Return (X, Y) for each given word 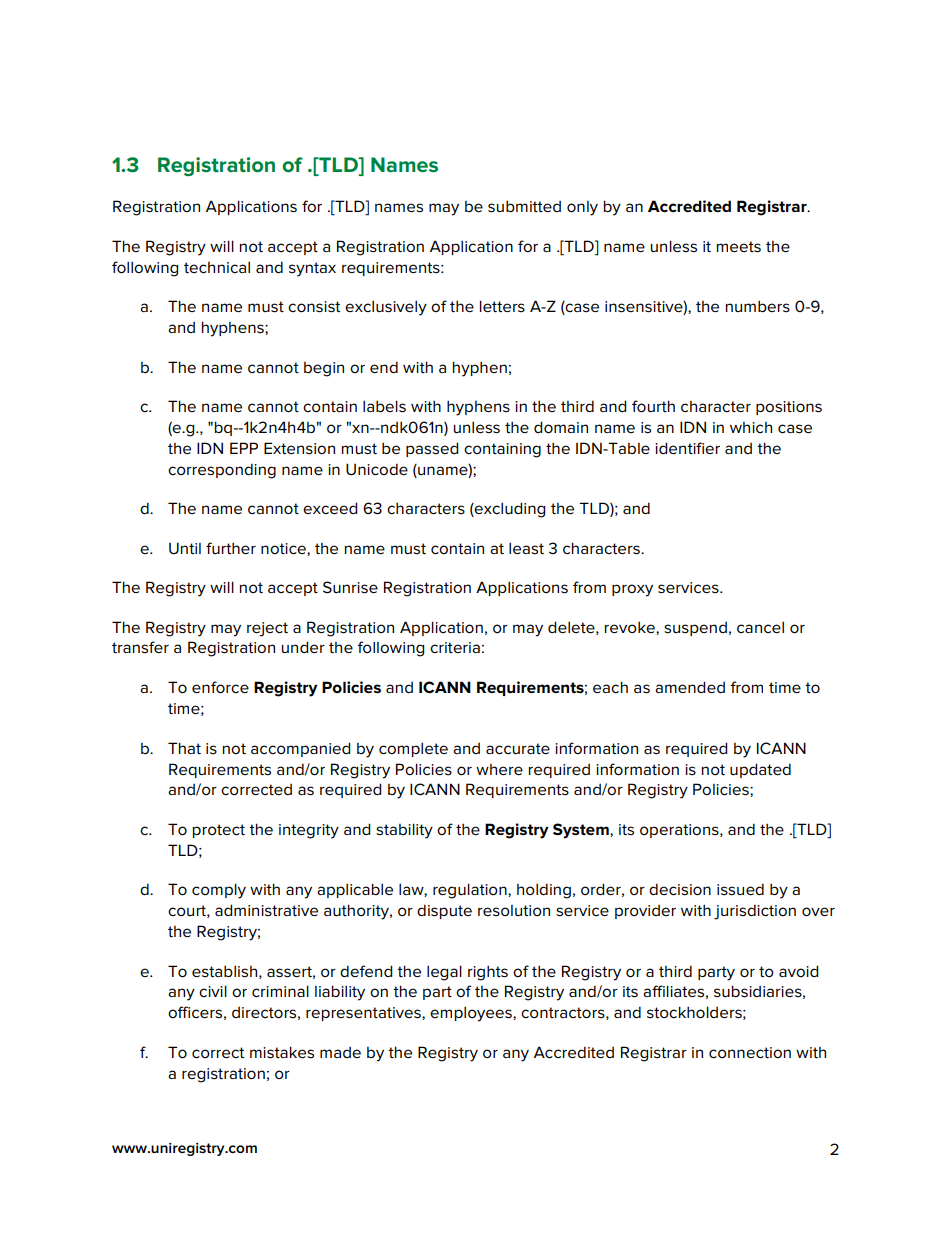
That (184, 748)
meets (739, 247)
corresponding (222, 471)
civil (213, 991)
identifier (687, 448)
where (499, 769)
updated (760, 770)
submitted (524, 206)
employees (472, 1014)
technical (217, 267)
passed (432, 449)
